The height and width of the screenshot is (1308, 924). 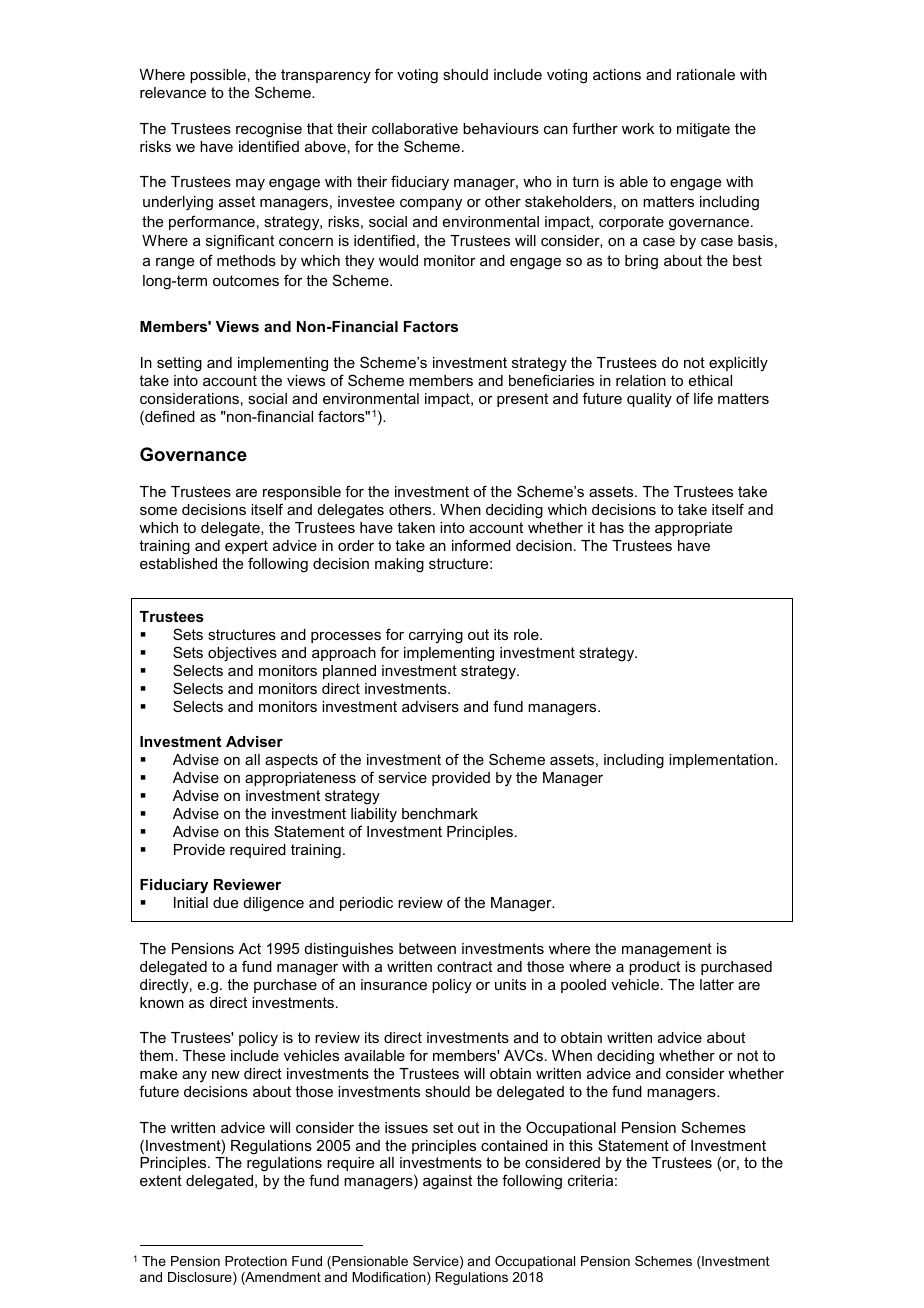 What do you see at coordinates (447, 1182) in the screenshot?
I see `against` at bounding box center [447, 1182].
